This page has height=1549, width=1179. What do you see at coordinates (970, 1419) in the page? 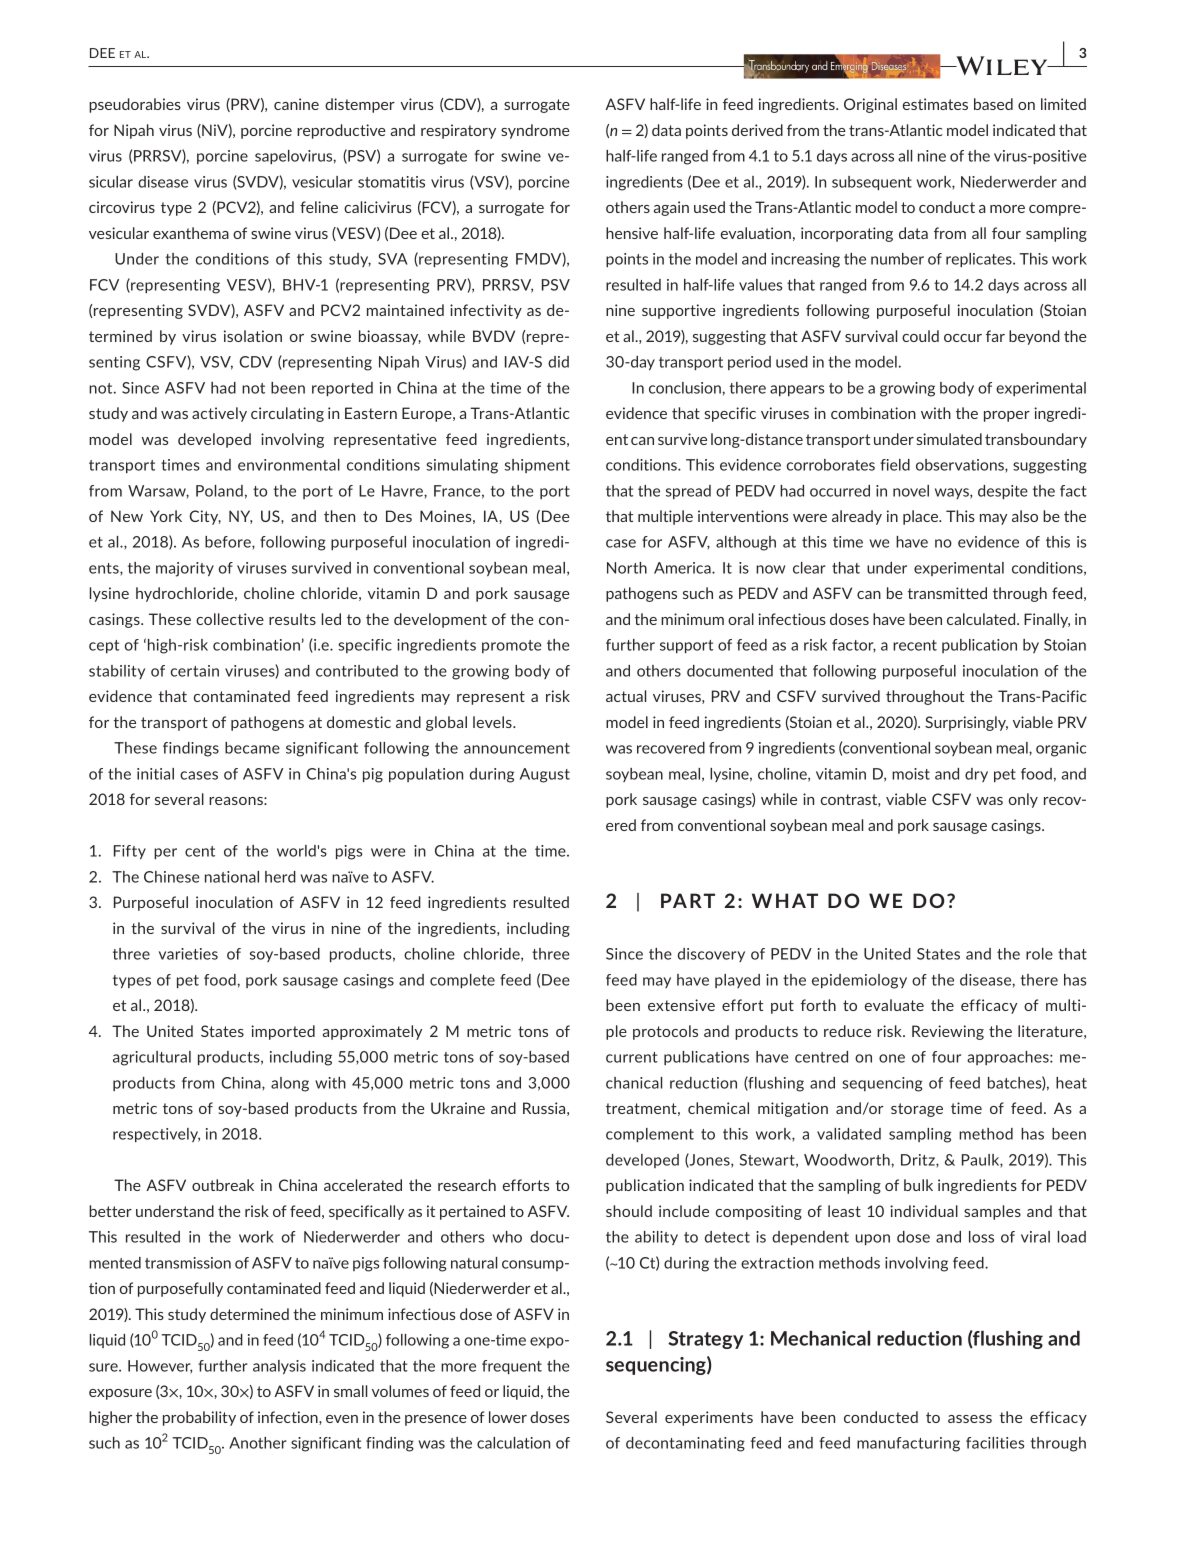
I see `assess` at bounding box center [970, 1419].
